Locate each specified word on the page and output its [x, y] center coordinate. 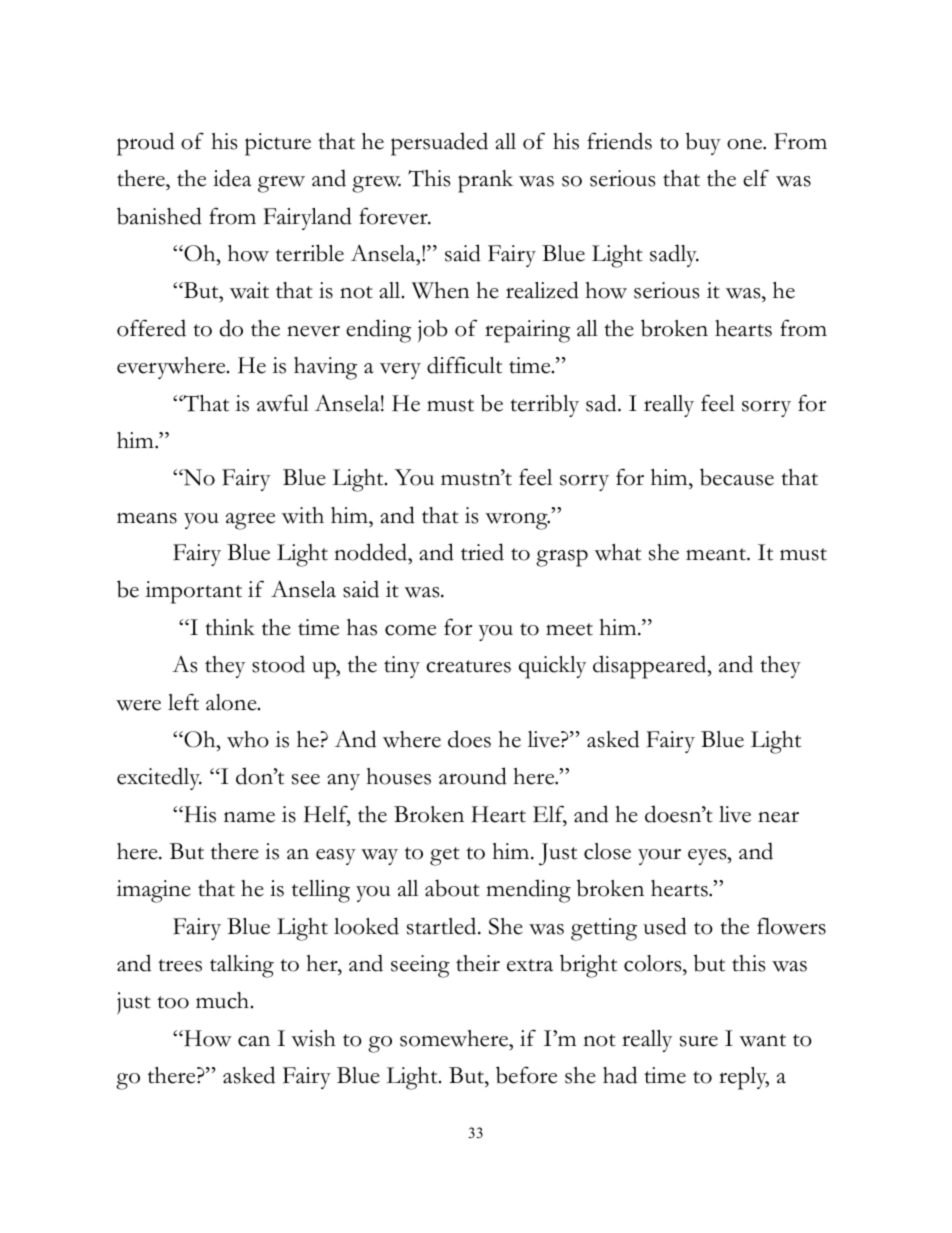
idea [232, 178]
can [254, 1041]
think [230, 627]
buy [703, 143]
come [410, 630]
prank [485, 181]
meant [717, 554]
